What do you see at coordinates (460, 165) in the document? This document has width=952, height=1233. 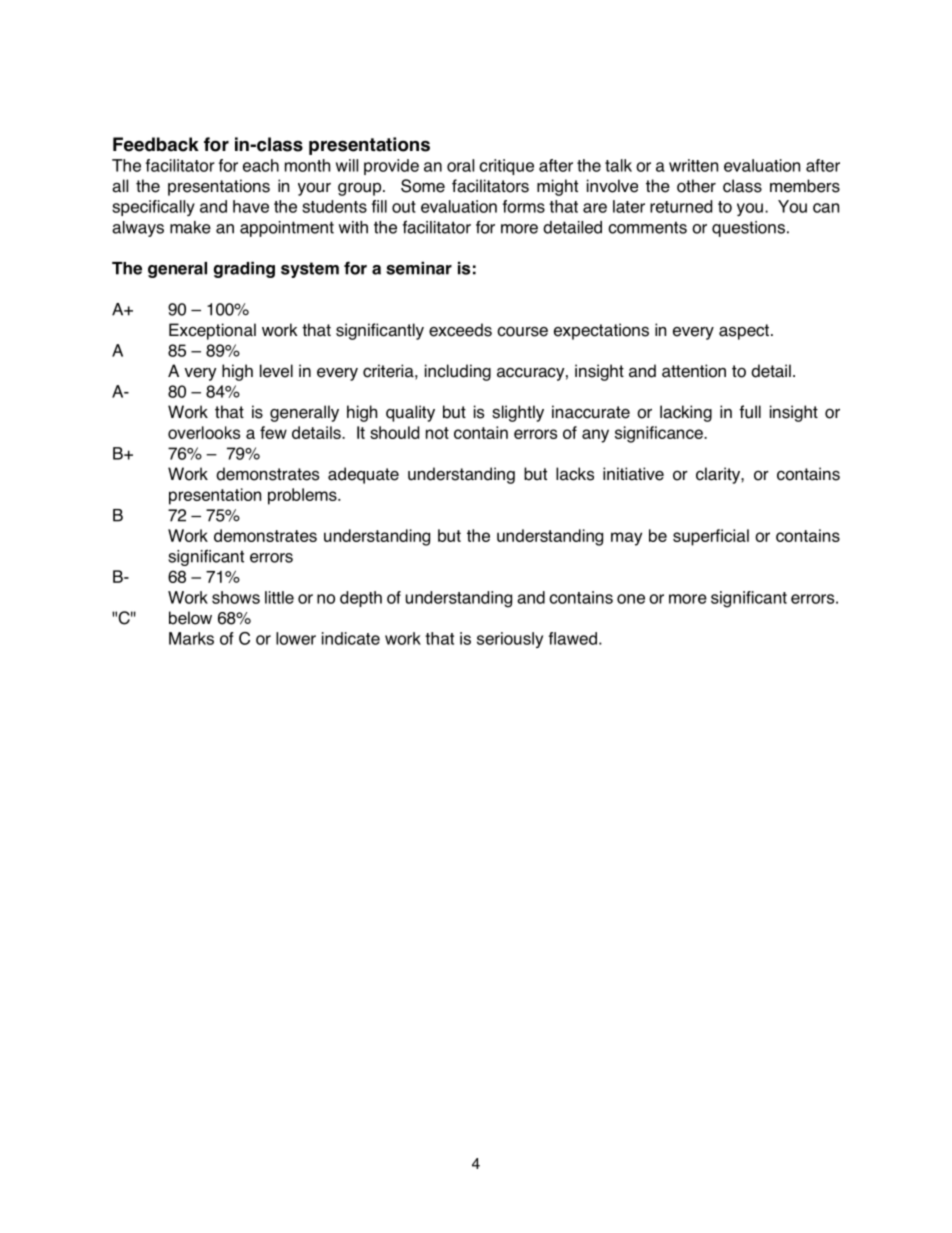 I see `oral` at bounding box center [460, 165].
